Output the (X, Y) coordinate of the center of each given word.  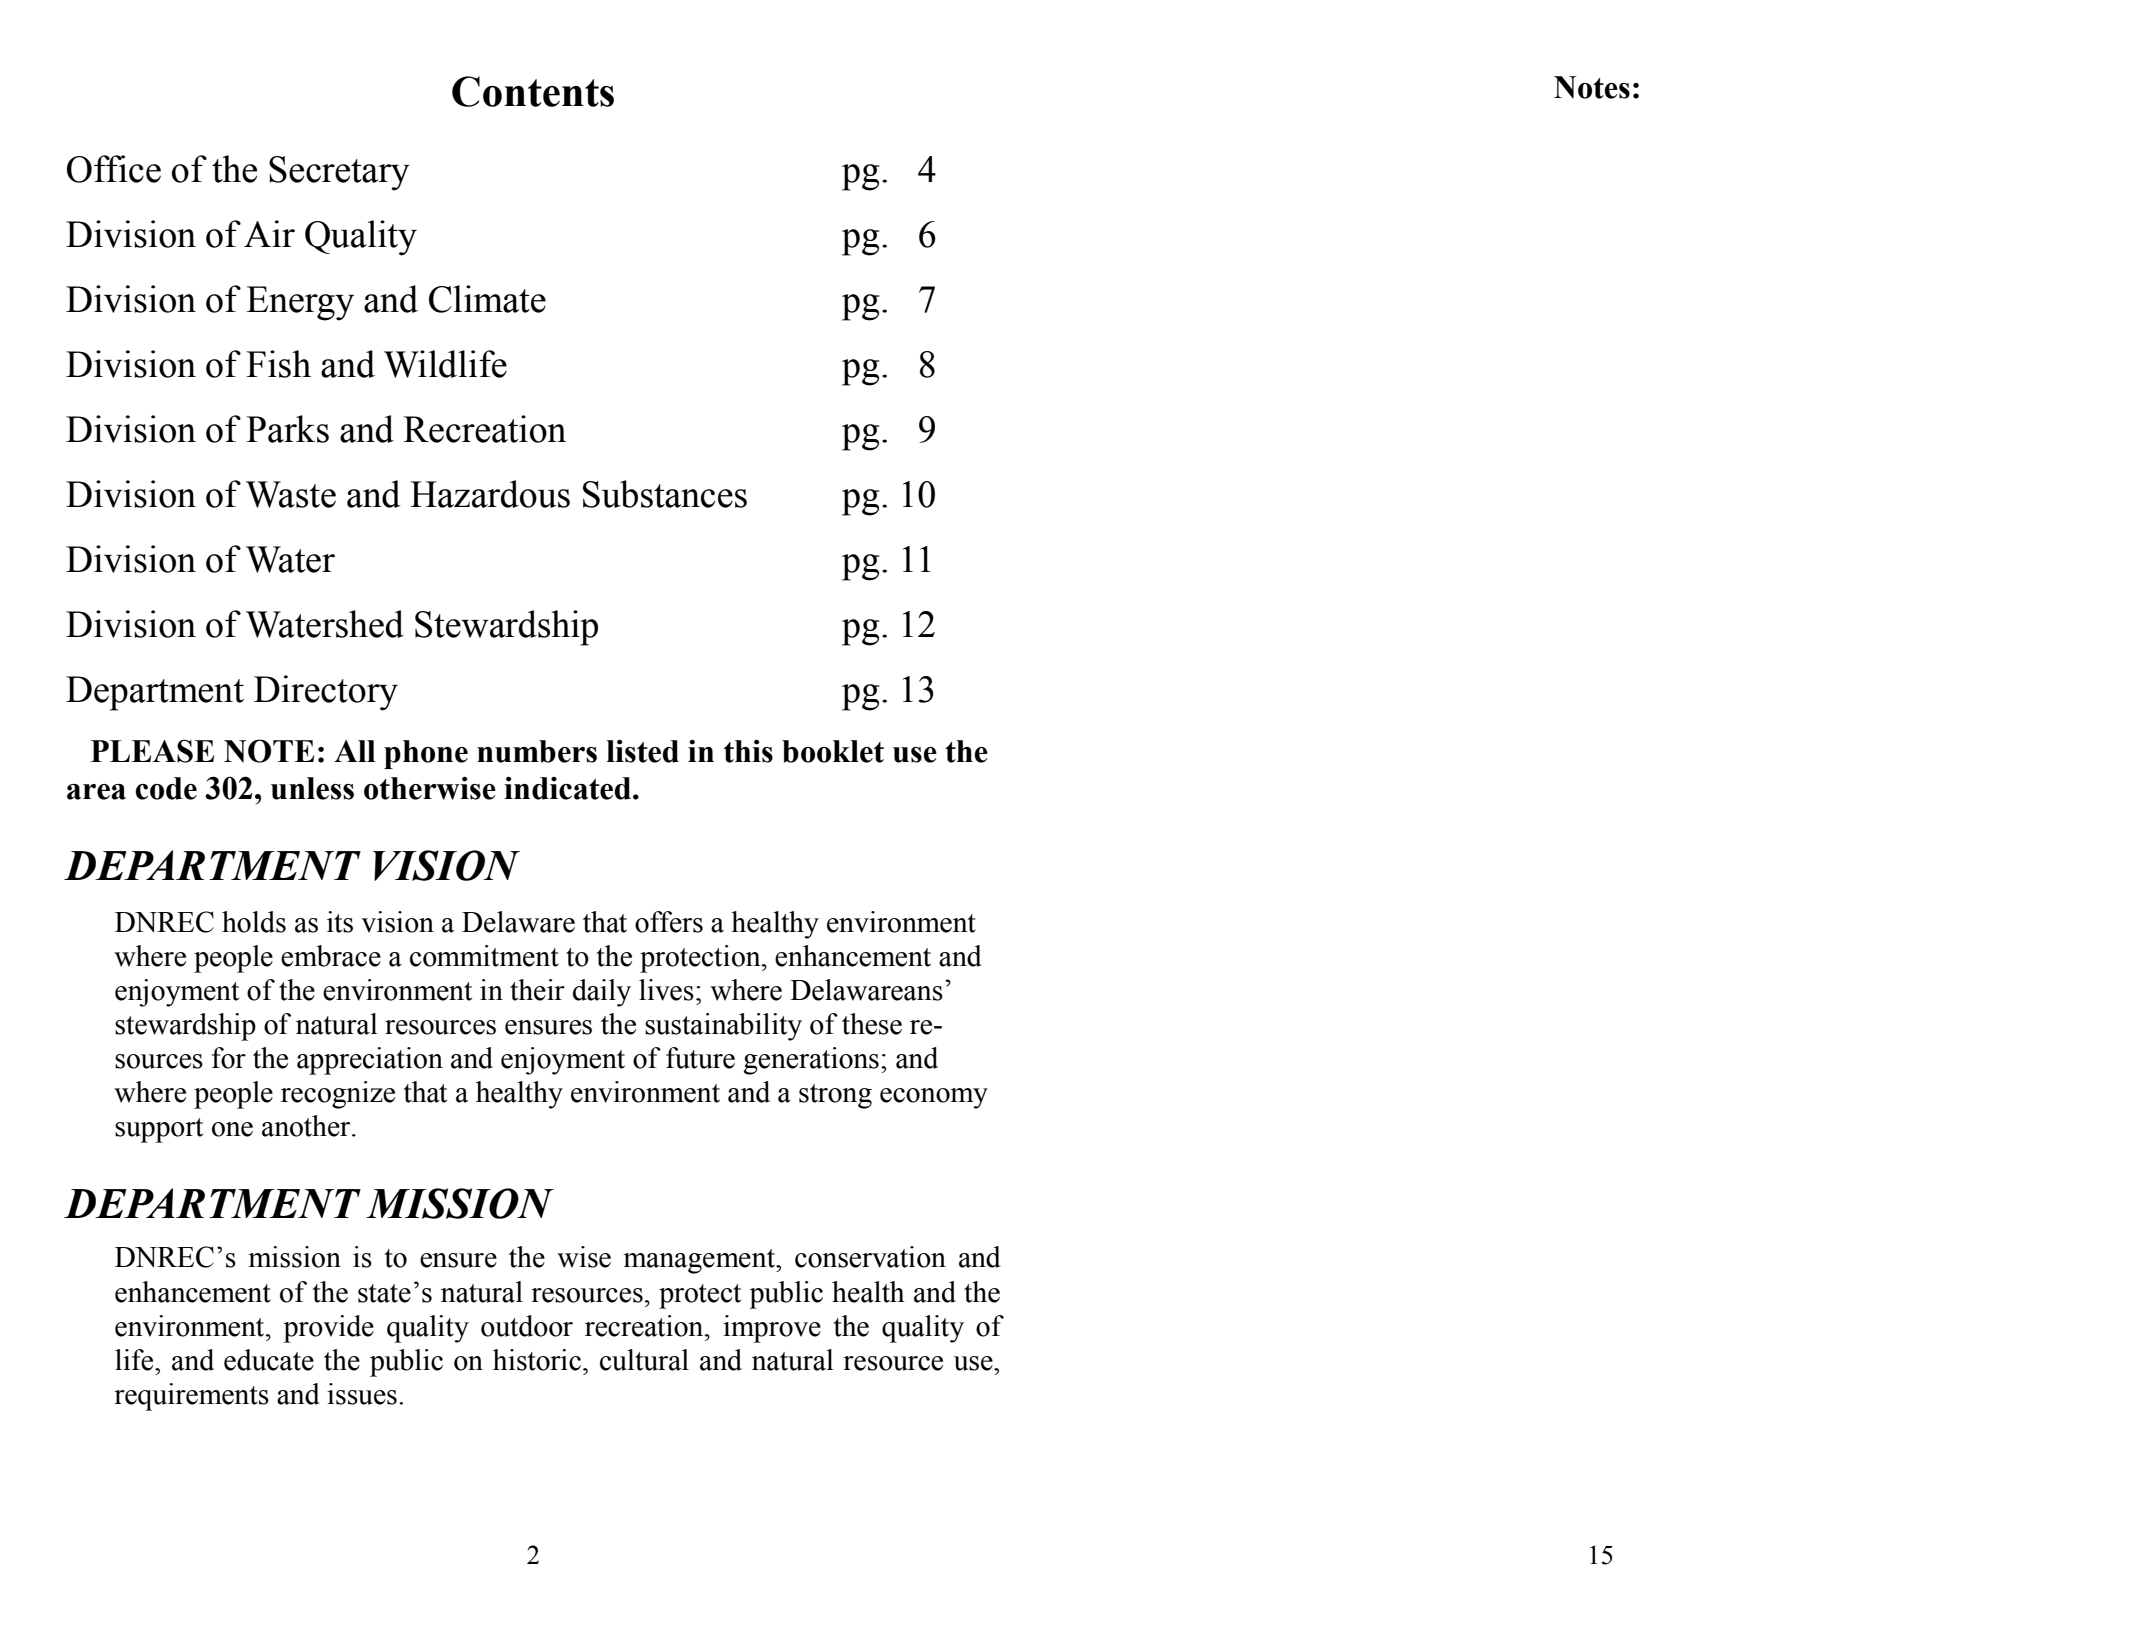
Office (114, 169)
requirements (191, 1397)
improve (772, 1329)
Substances (665, 494)
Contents (533, 91)
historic (537, 1360)
